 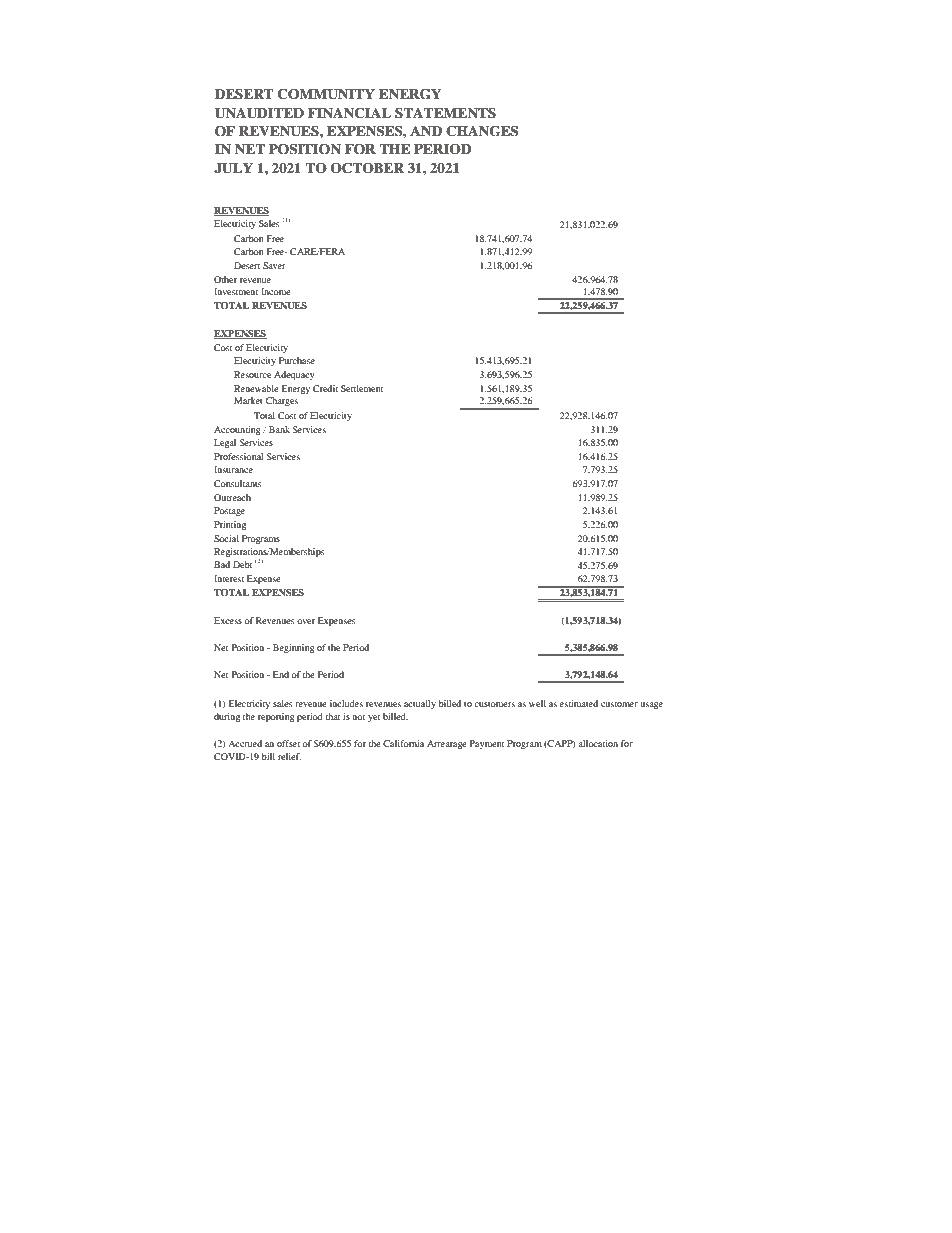 What do you see at coordinates (367, 168) in the document?
I see `OCTOBER` at bounding box center [367, 168].
